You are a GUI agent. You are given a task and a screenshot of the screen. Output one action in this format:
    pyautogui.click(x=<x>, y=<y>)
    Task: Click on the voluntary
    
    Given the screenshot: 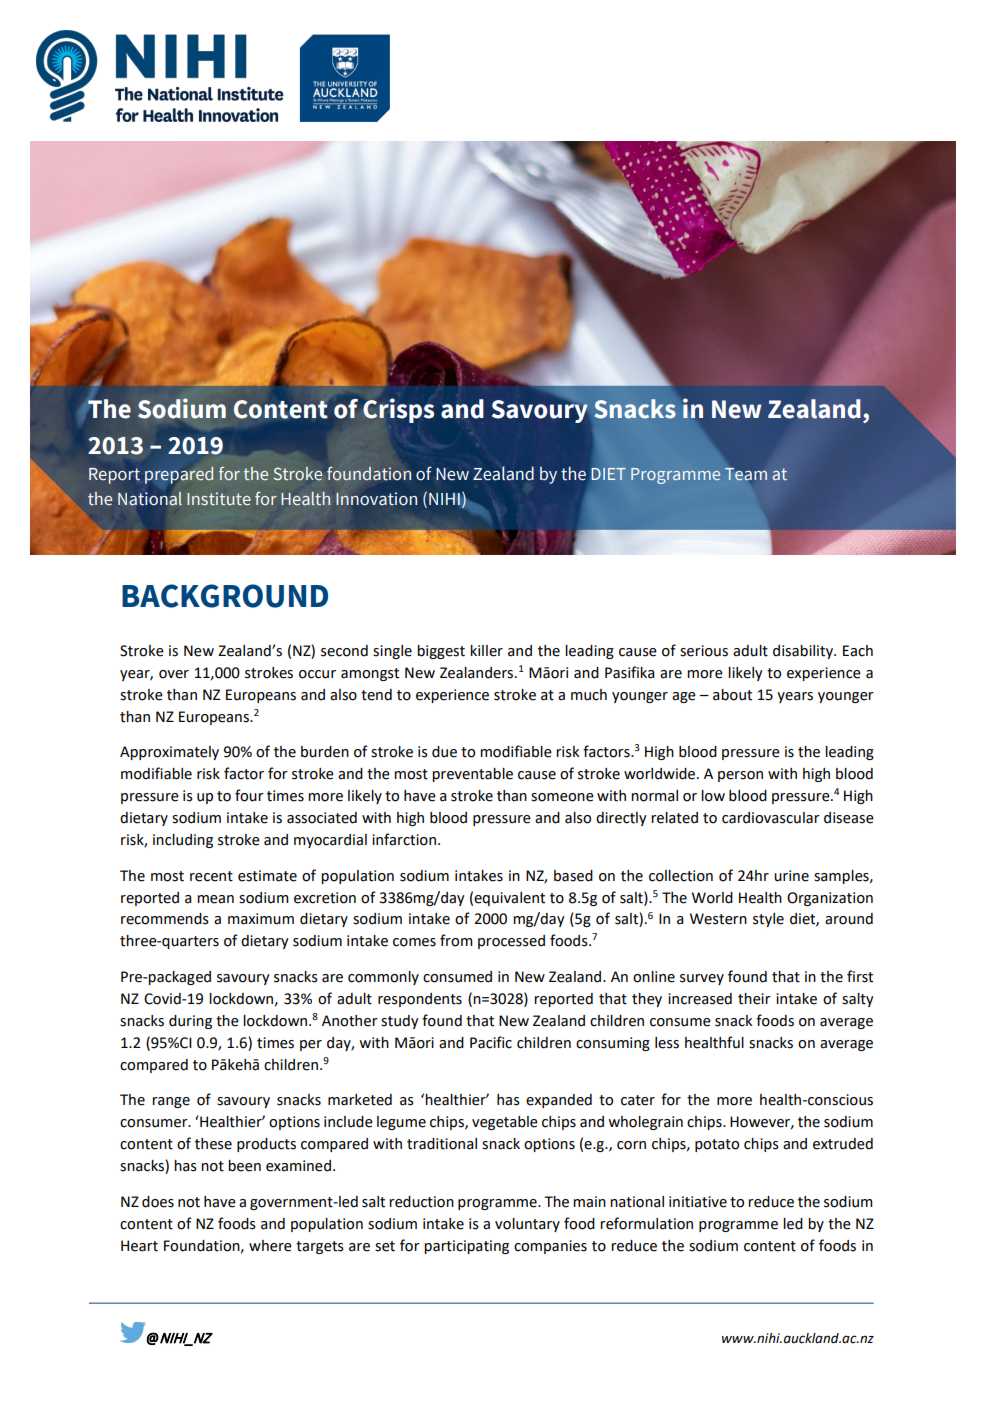 What is the action you would take?
    pyautogui.click(x=527, y=1225)
